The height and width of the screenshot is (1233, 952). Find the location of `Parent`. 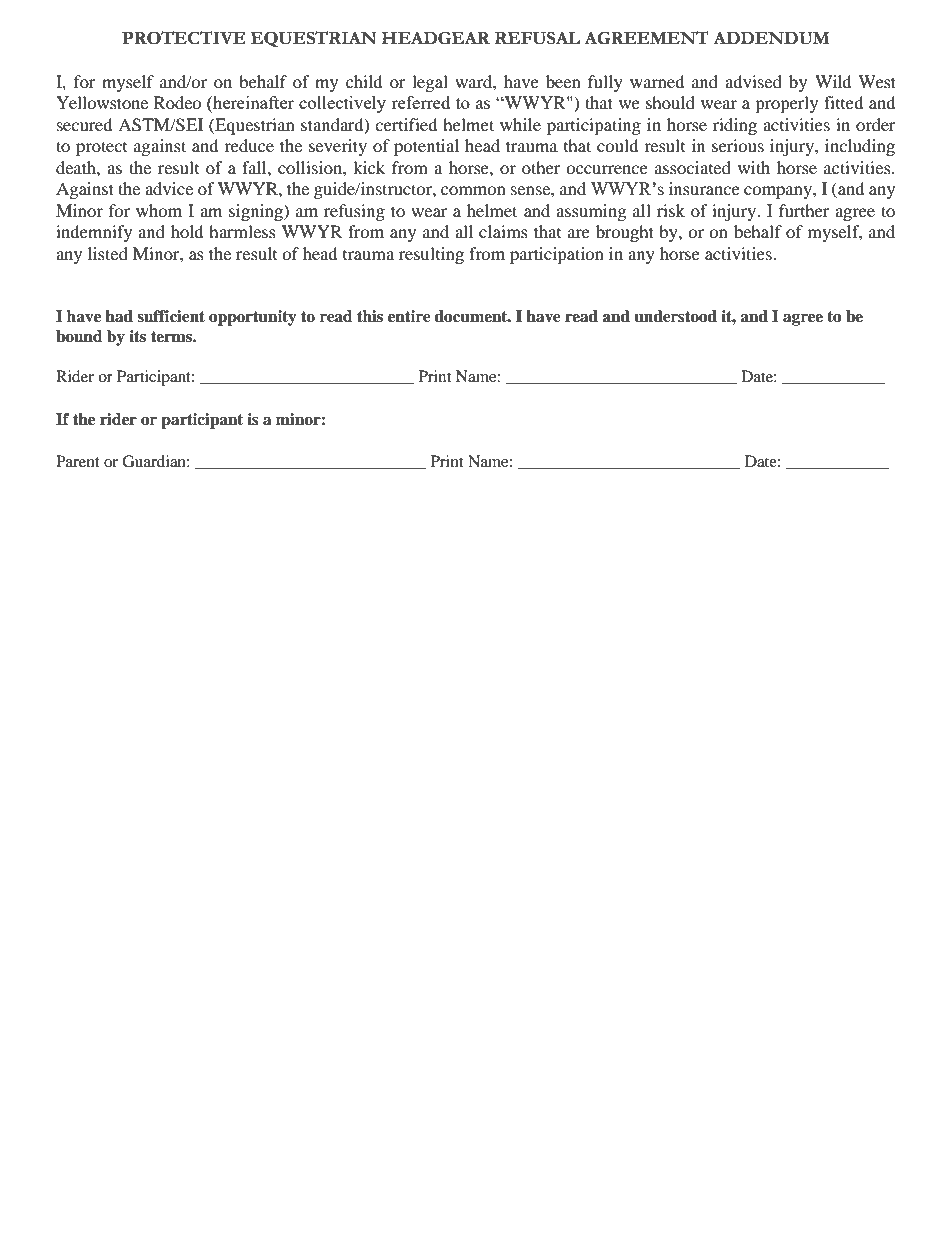

Parent is located at coordinates (78, 461).
